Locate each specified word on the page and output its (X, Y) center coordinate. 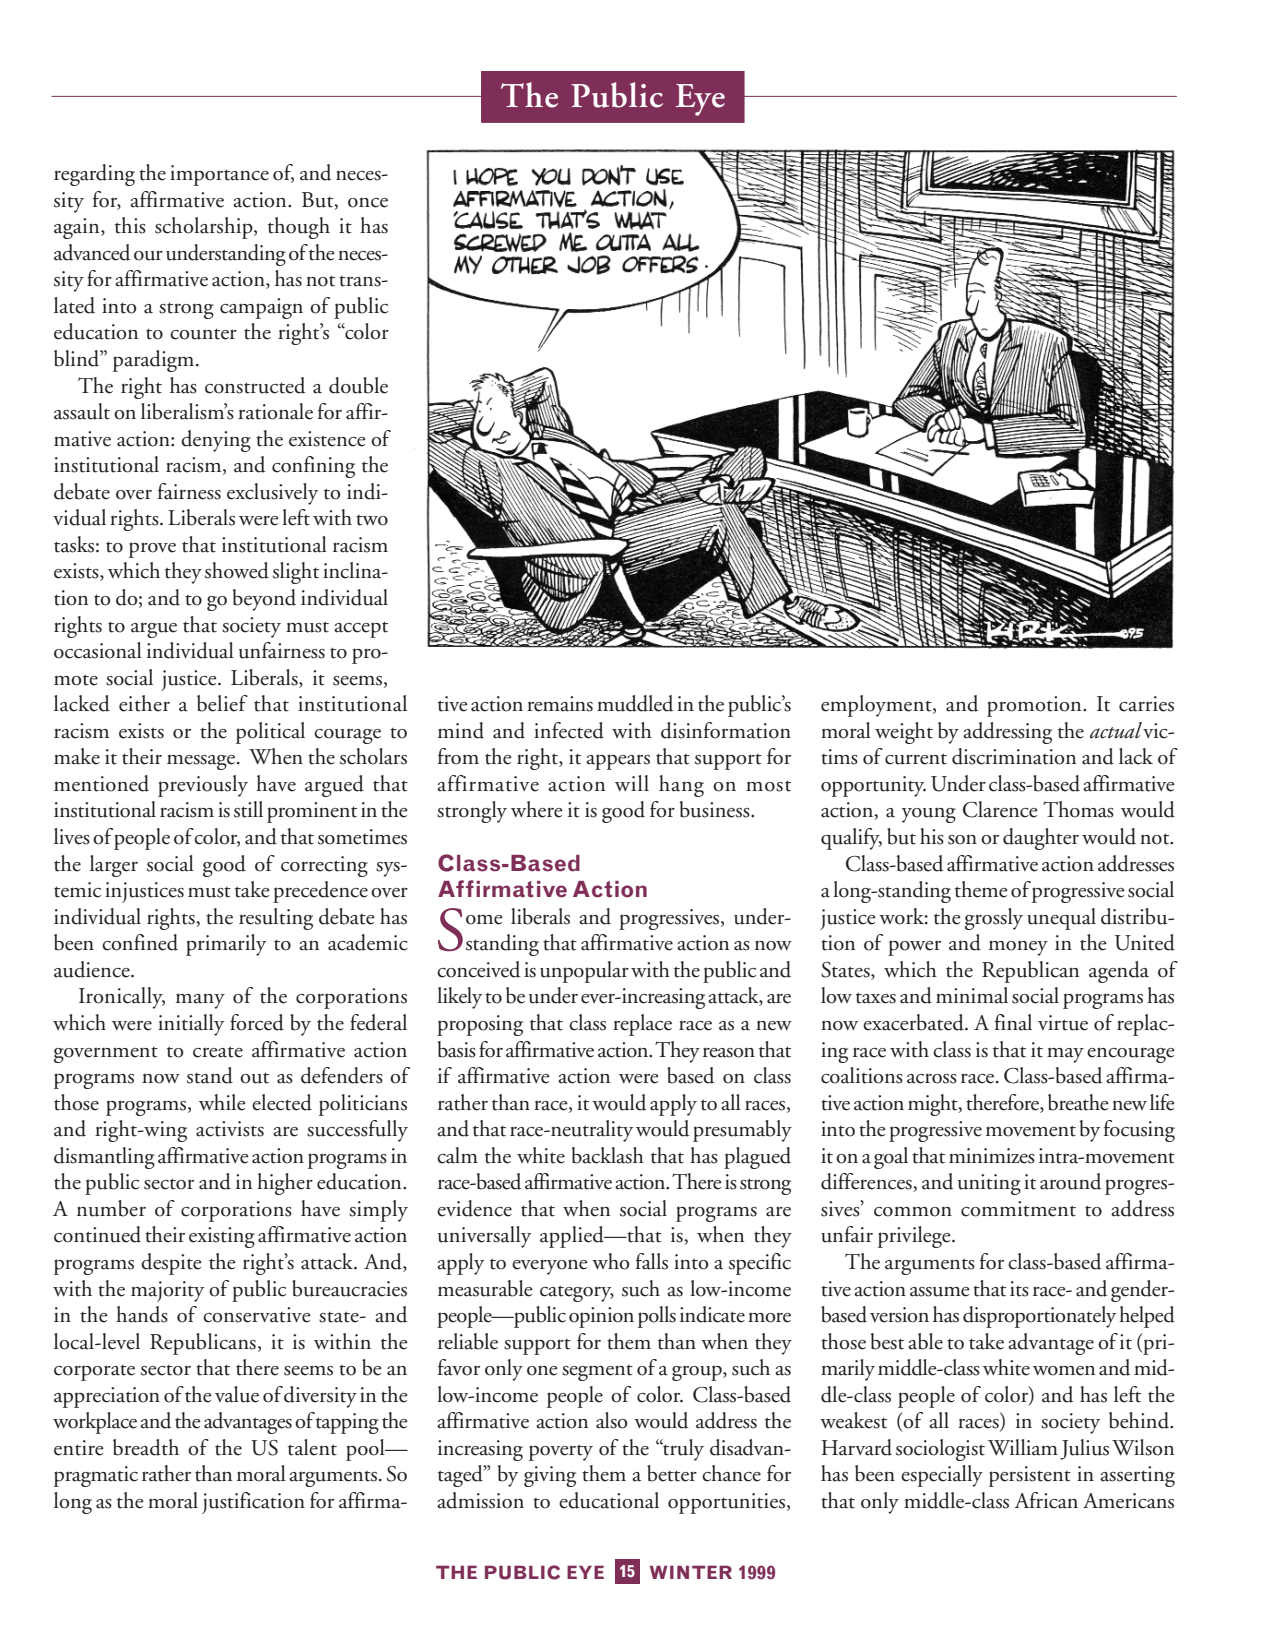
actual (1117, 730)
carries (1146, 704)
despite (171, 1264)
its (1019, 1289)
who (611, 1261)
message (202, 762)
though (299, 228)
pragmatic (96, 1476)
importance (219, 175)
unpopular (584, 972)
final (1013, 1022)
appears (618, 762)
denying (216, 441)
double (358, 385)
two (372, 520)
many (200, 1001)
